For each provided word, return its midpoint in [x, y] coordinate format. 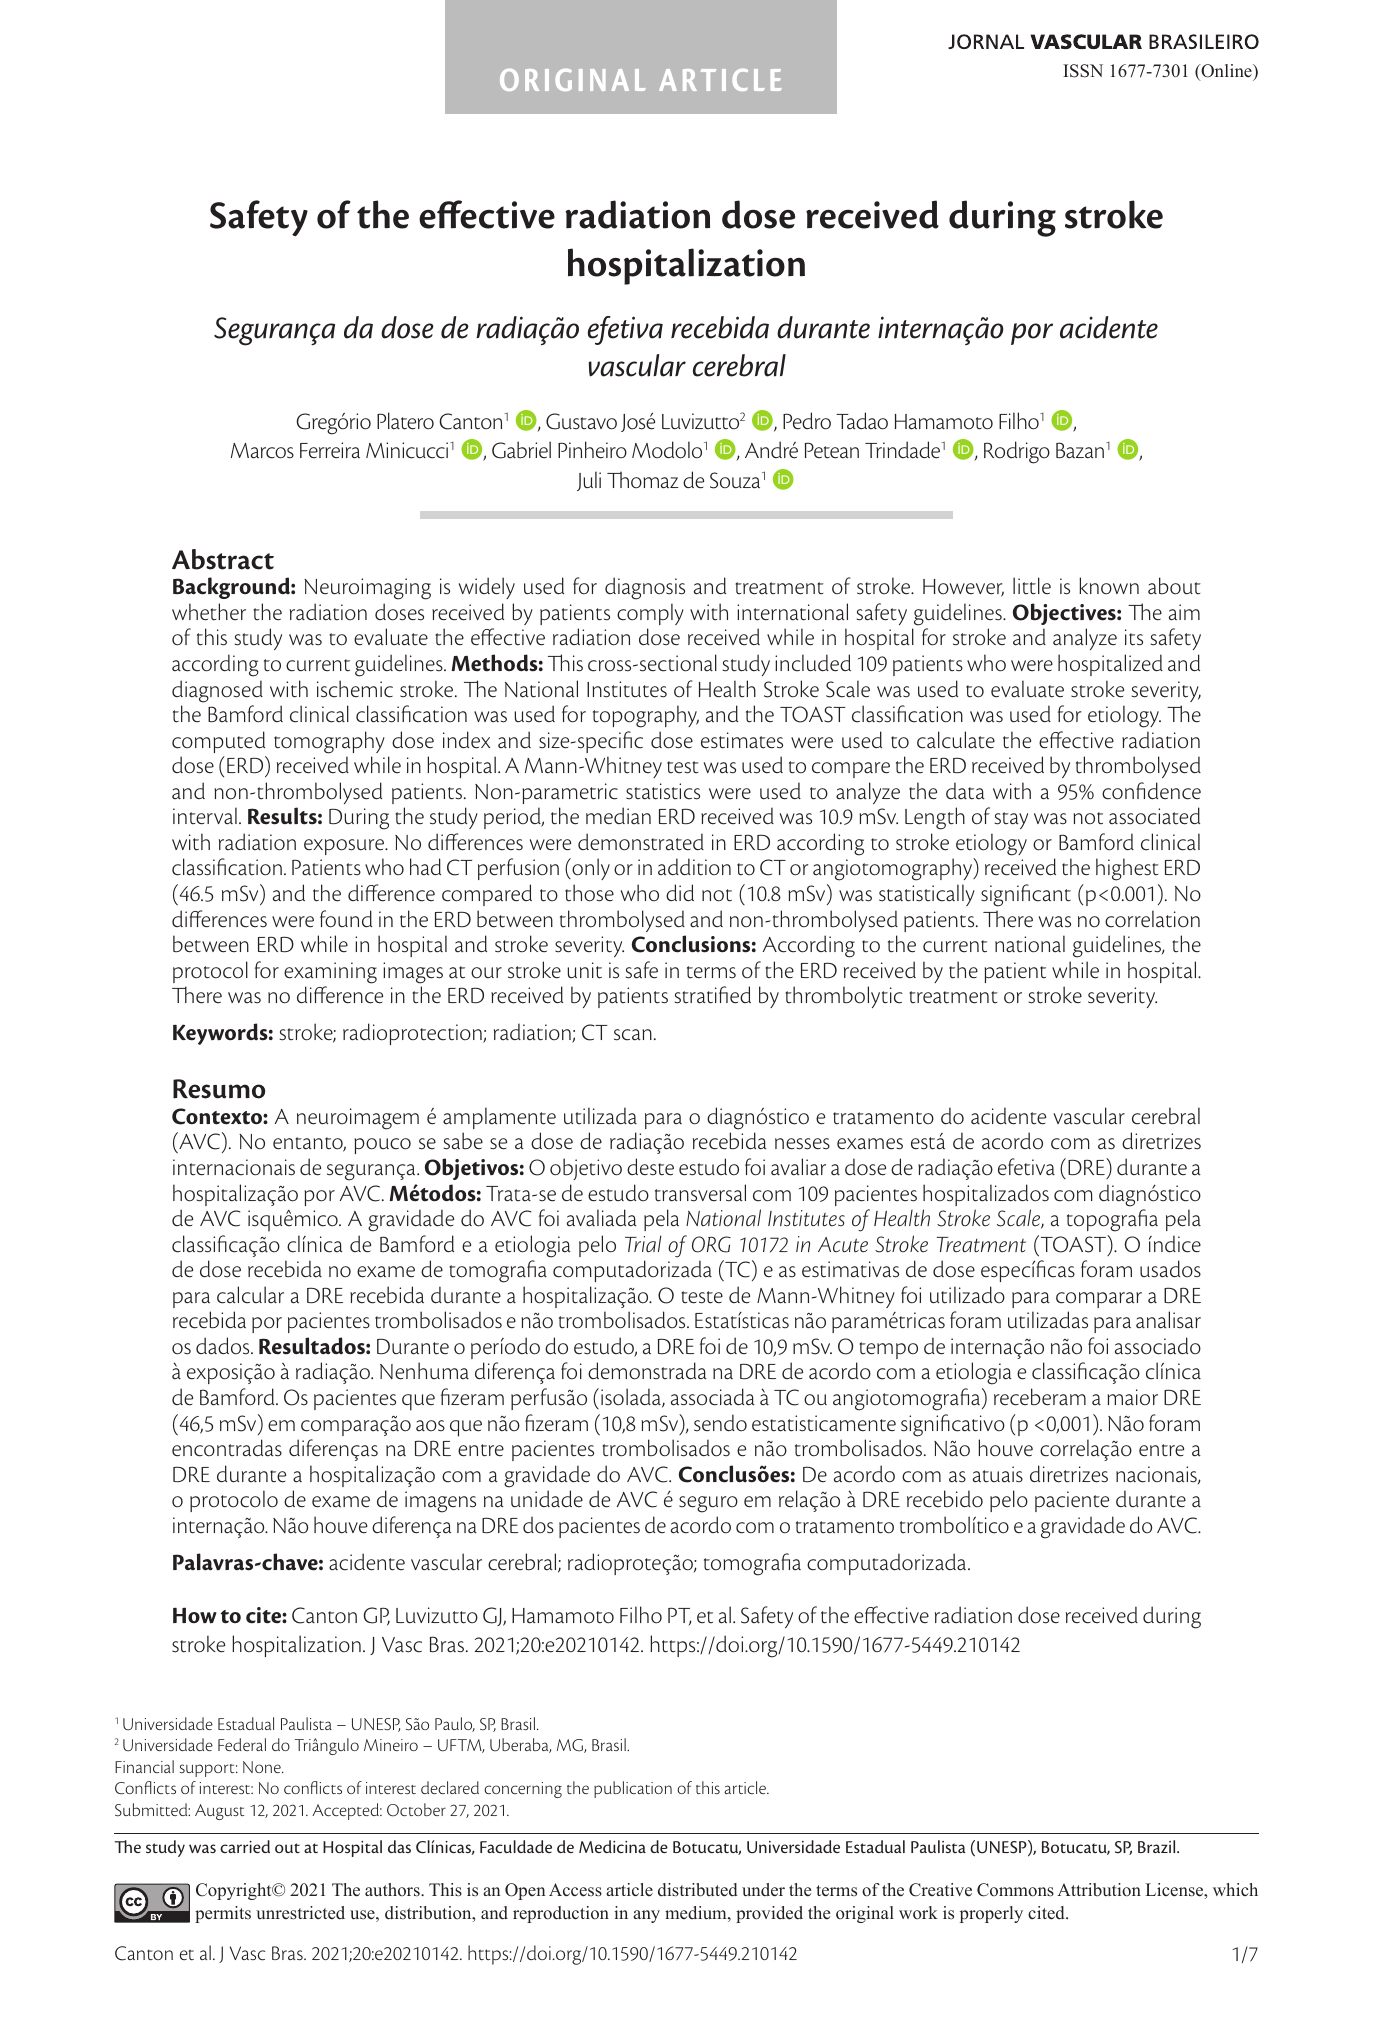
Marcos [262, 451]
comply [650, 614]
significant [1026, 895]
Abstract [223, 559]
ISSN [1083, 71]
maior [1132, 1397]
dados [224, 1346]
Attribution [1099, 1890]
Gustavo [581, 421]
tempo [888, 1350]
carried [245, 1846]
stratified [713, 995]
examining [330, 973]
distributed [698, 1890]
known [1109, 586]
